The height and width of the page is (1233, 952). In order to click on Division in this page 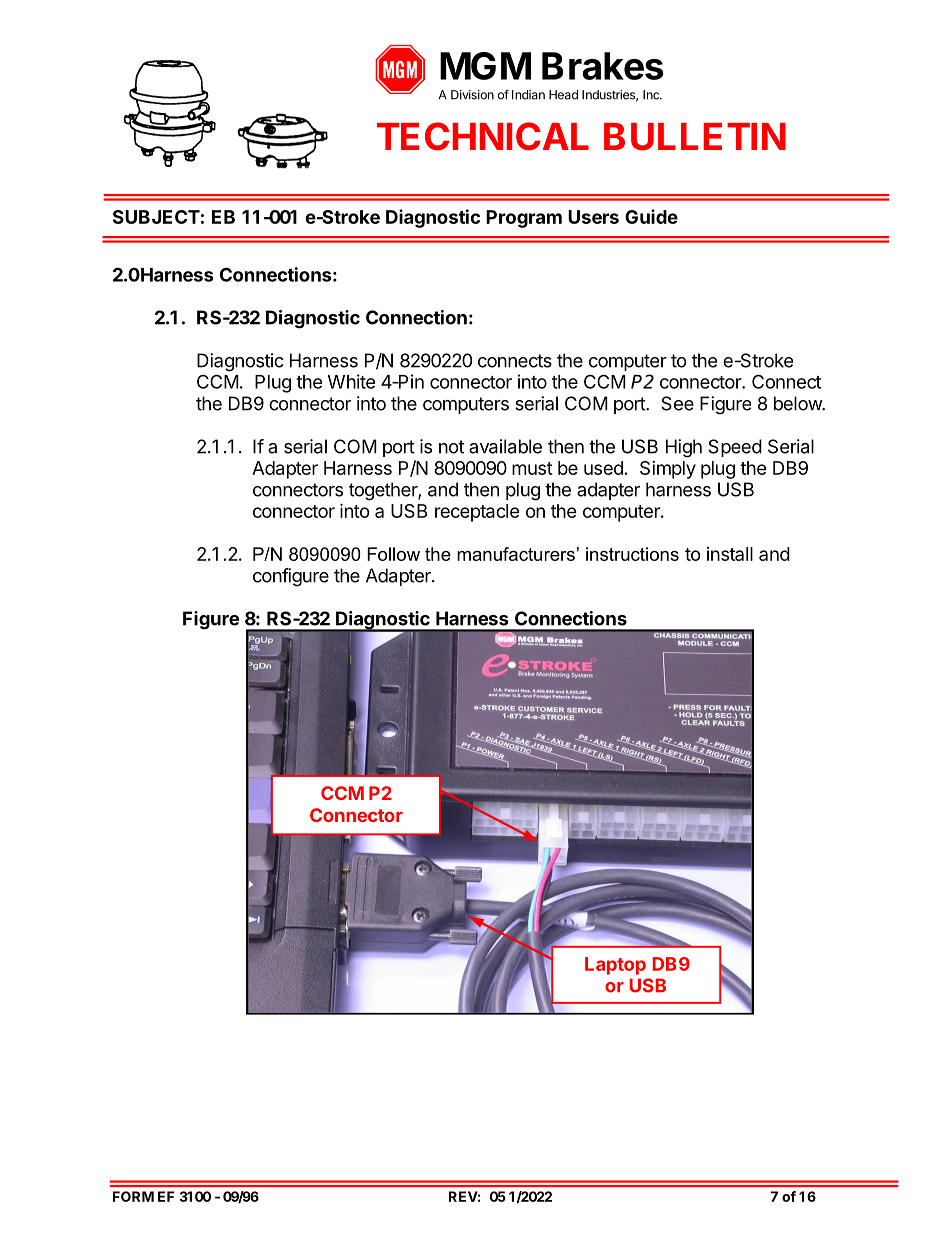, I will do `click(472, 95)`.
